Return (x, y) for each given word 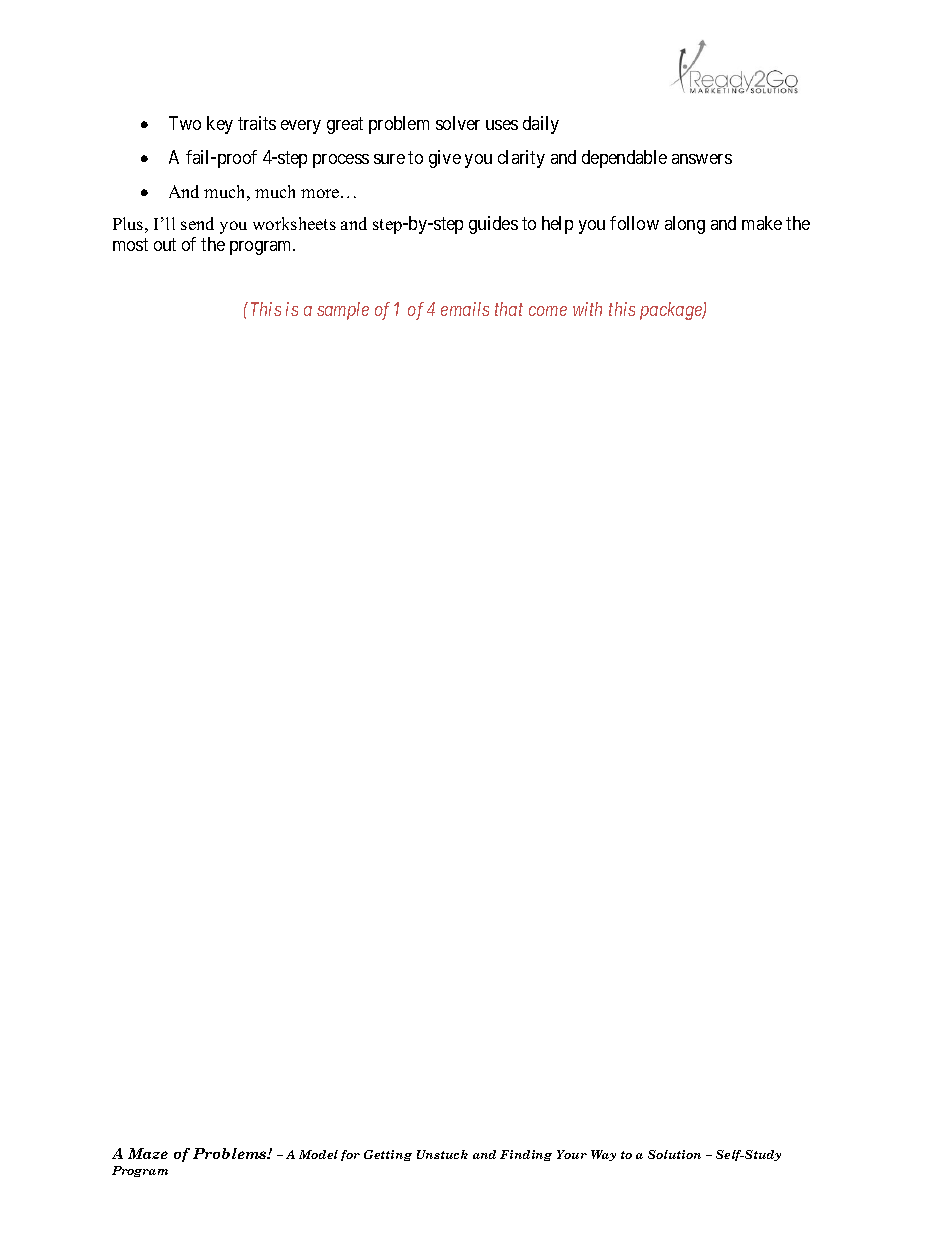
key (220, 125)
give (445, 159)
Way (603, 1155)
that (509, 309)
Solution (674, 1154)
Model (318, 1154)
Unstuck (442, 1154)
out (165, 244)
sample (343, 311)
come (548, 311)
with (587, 309)
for (350, 1155)
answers (702, 159)
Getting (388, 1155)
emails (465, 309)
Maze (148, 1153)
